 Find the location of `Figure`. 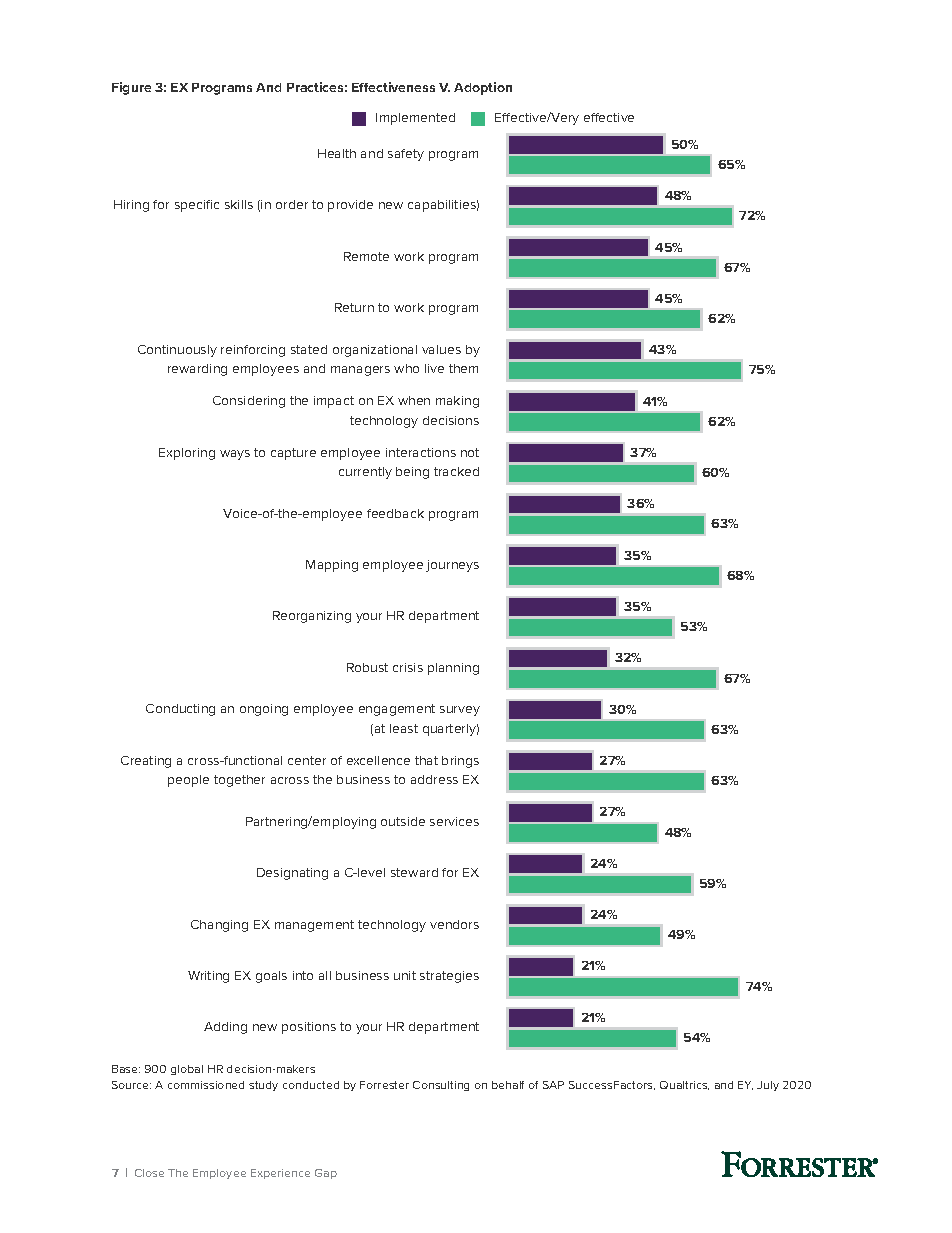

Figure is located at coordinates (131, 88).
